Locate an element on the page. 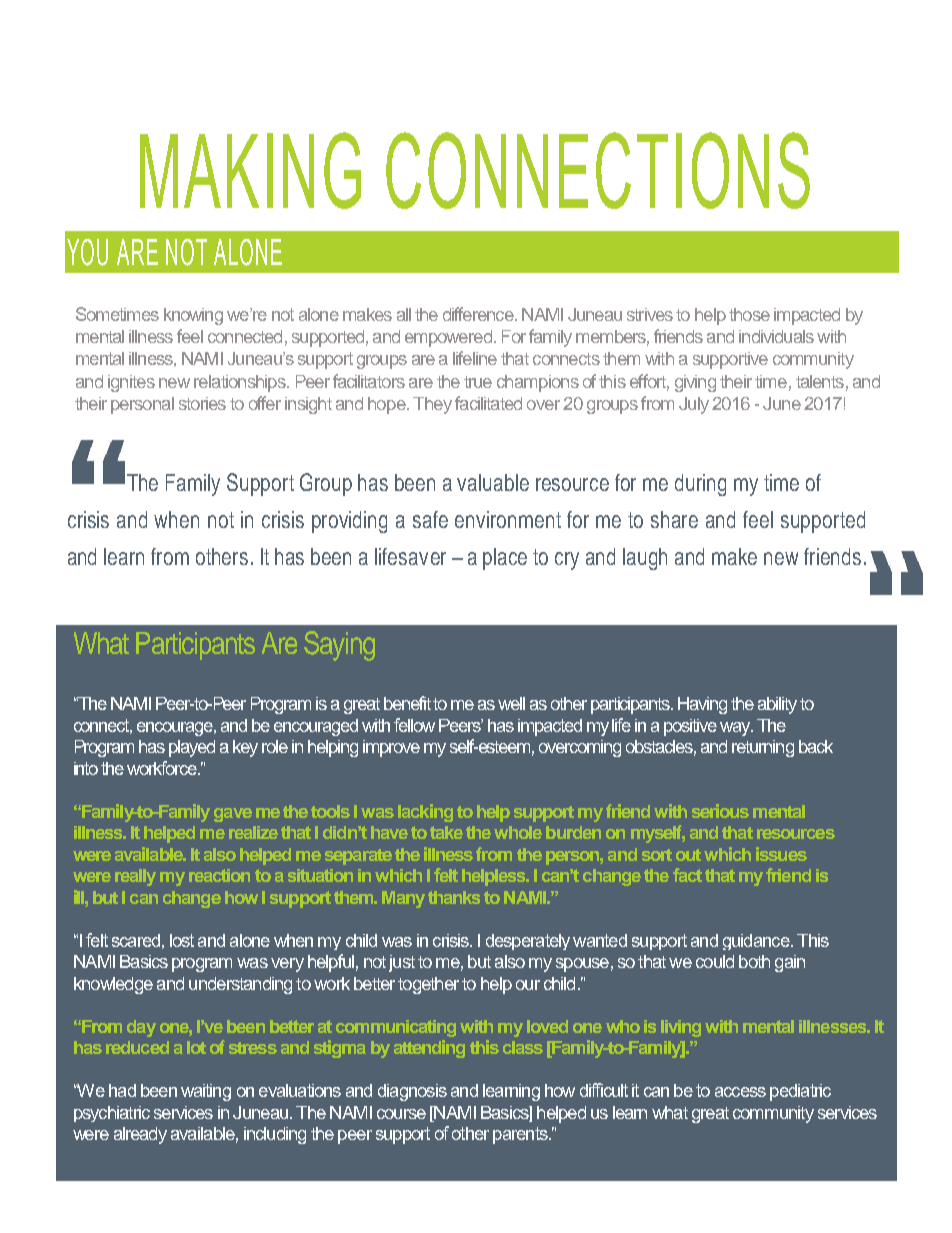 The width and height of the document is (952, 1233). difference is located at coordinates (479, 314).
